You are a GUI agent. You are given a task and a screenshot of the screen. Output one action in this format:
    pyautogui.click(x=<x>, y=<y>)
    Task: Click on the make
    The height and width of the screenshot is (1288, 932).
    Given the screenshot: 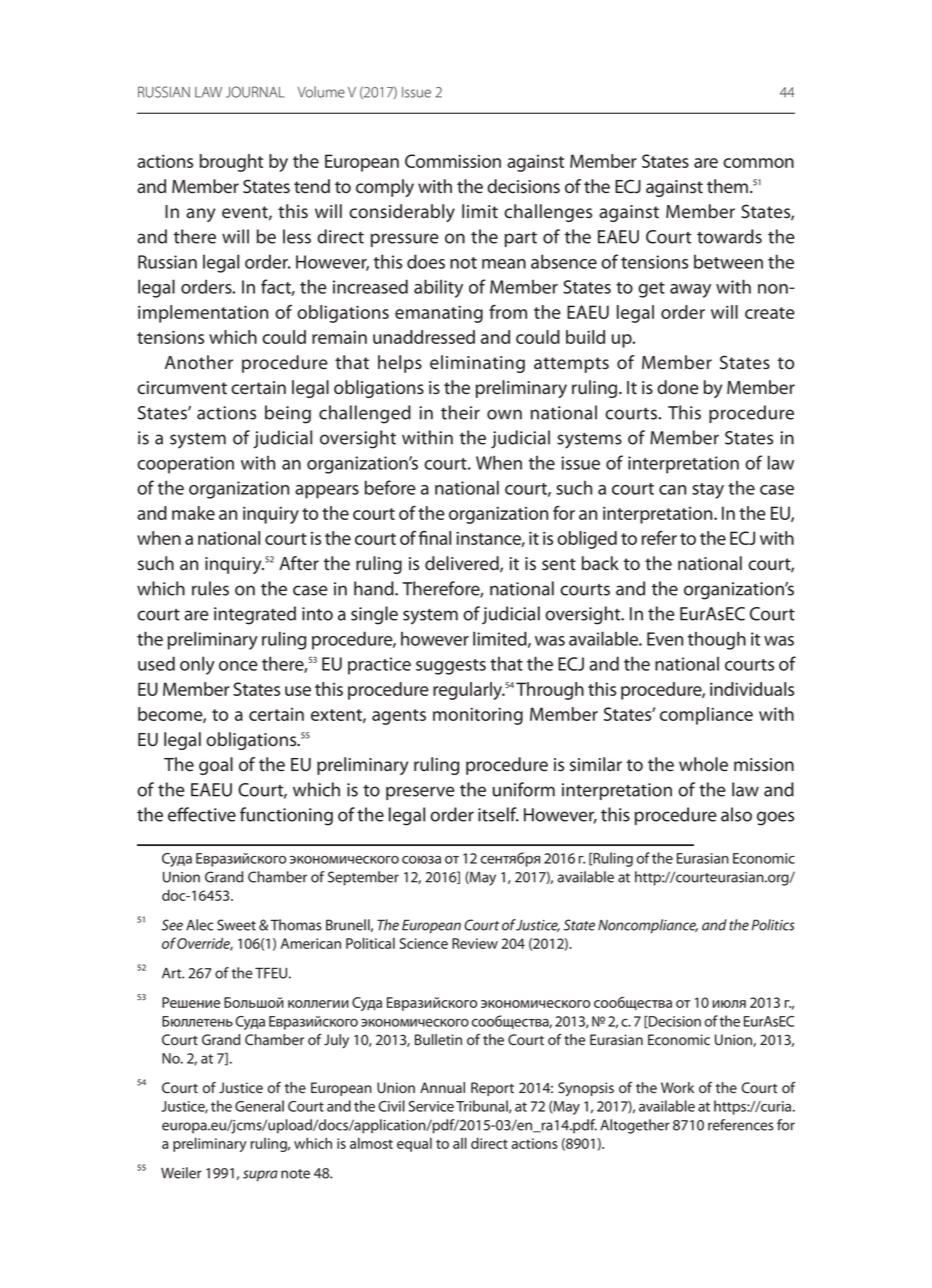 What is the action you would take?
    pyautogui.click(x=193, y=513)
